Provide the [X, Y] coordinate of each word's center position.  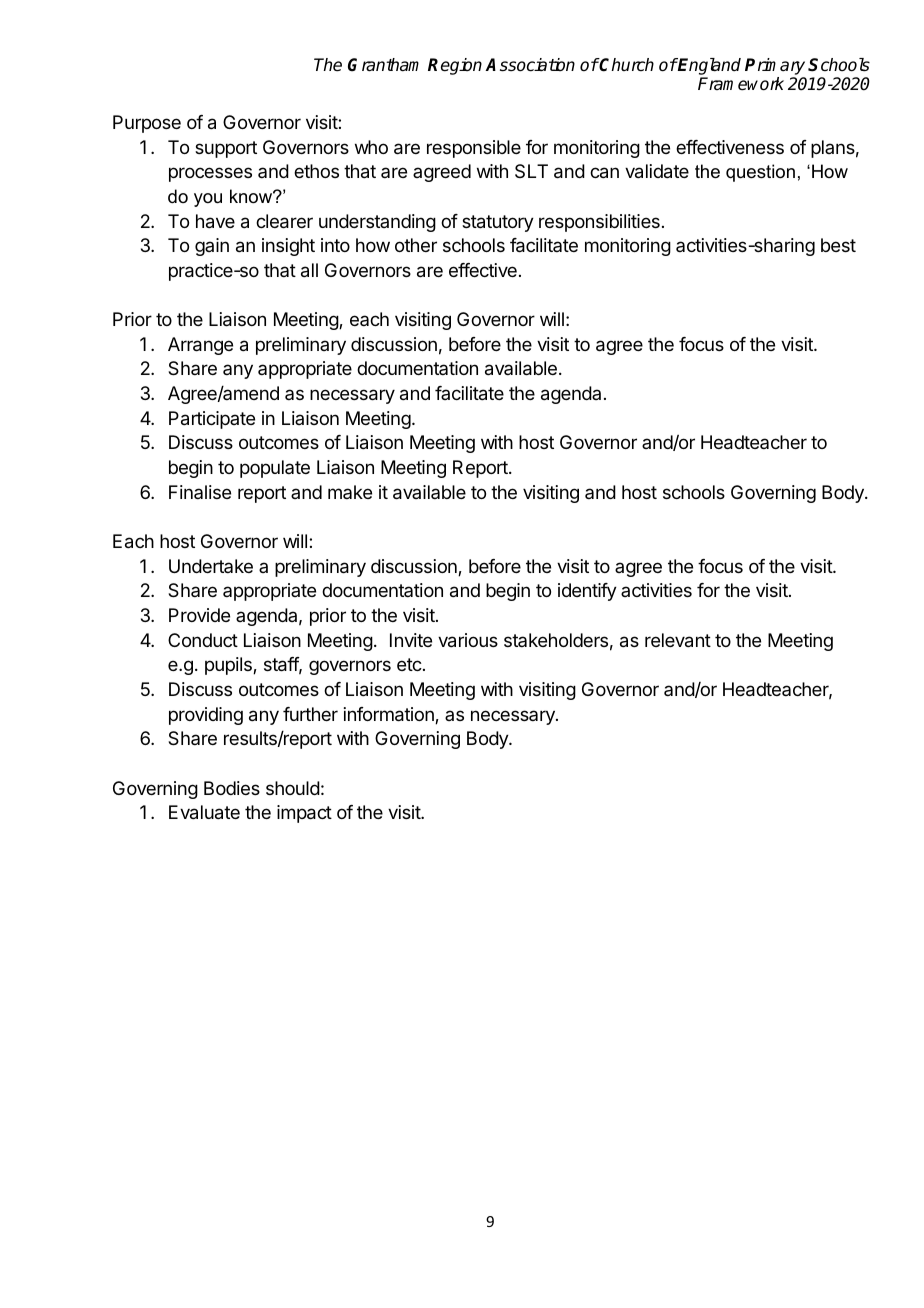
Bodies [232, 788]
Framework [741, 84]
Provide [199, 615]
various [468, 640]
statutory [498, 223]
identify [587, 592]
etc [410, 664]
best [838, 245]
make [350, 492]
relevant [678, 640]
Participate [212, 420]
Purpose [147, 124]
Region [455, 66]
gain [212, 247]
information [390, 715]
